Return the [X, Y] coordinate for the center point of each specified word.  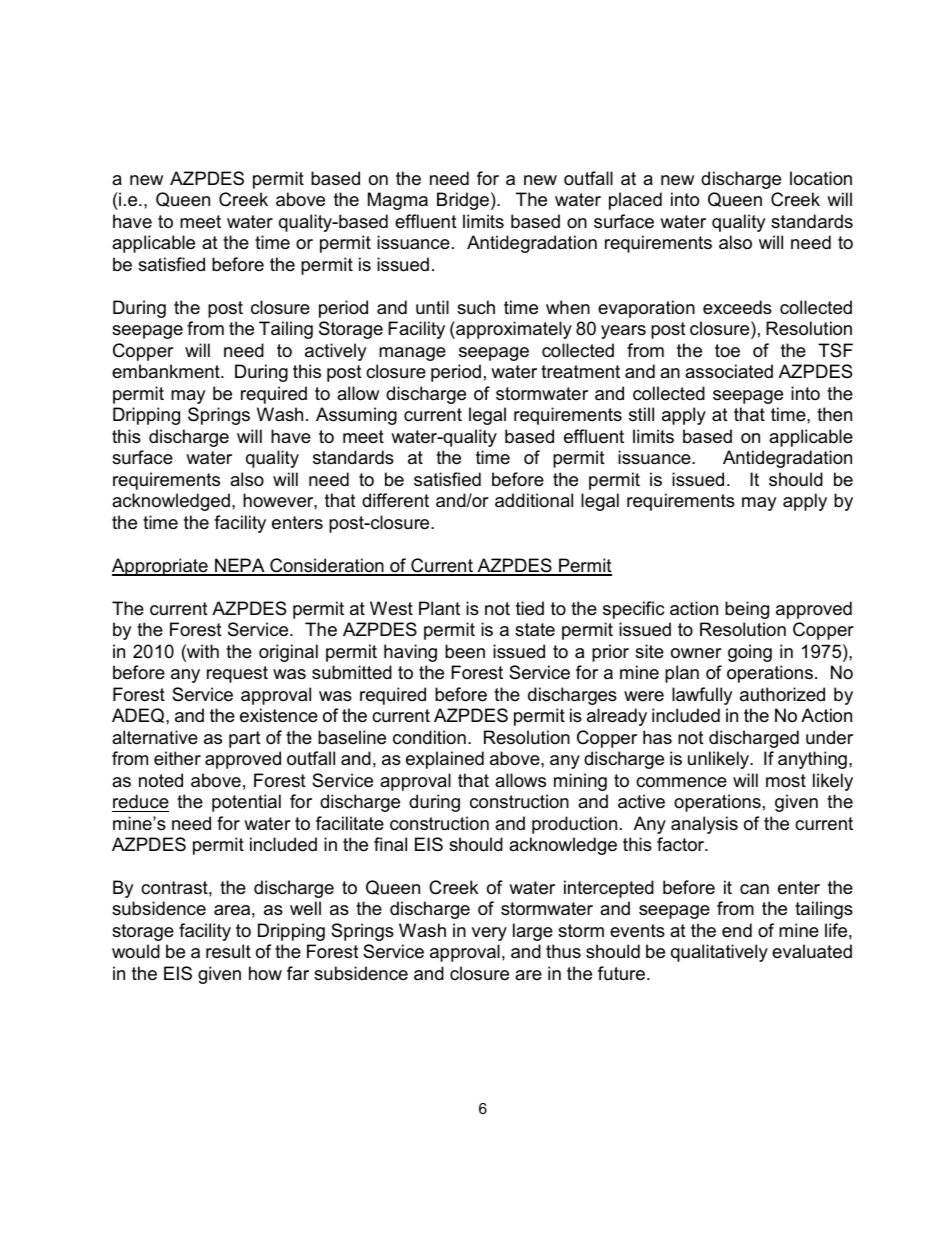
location [821, 178]
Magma [398, 201]
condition [429, 737]
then [834, 414]
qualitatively [719, 953]
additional [534, 500]
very [489, 934]
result [228, 951]
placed [635, 201]
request [237, 674]
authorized [782, 694]
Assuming [356, 416]
